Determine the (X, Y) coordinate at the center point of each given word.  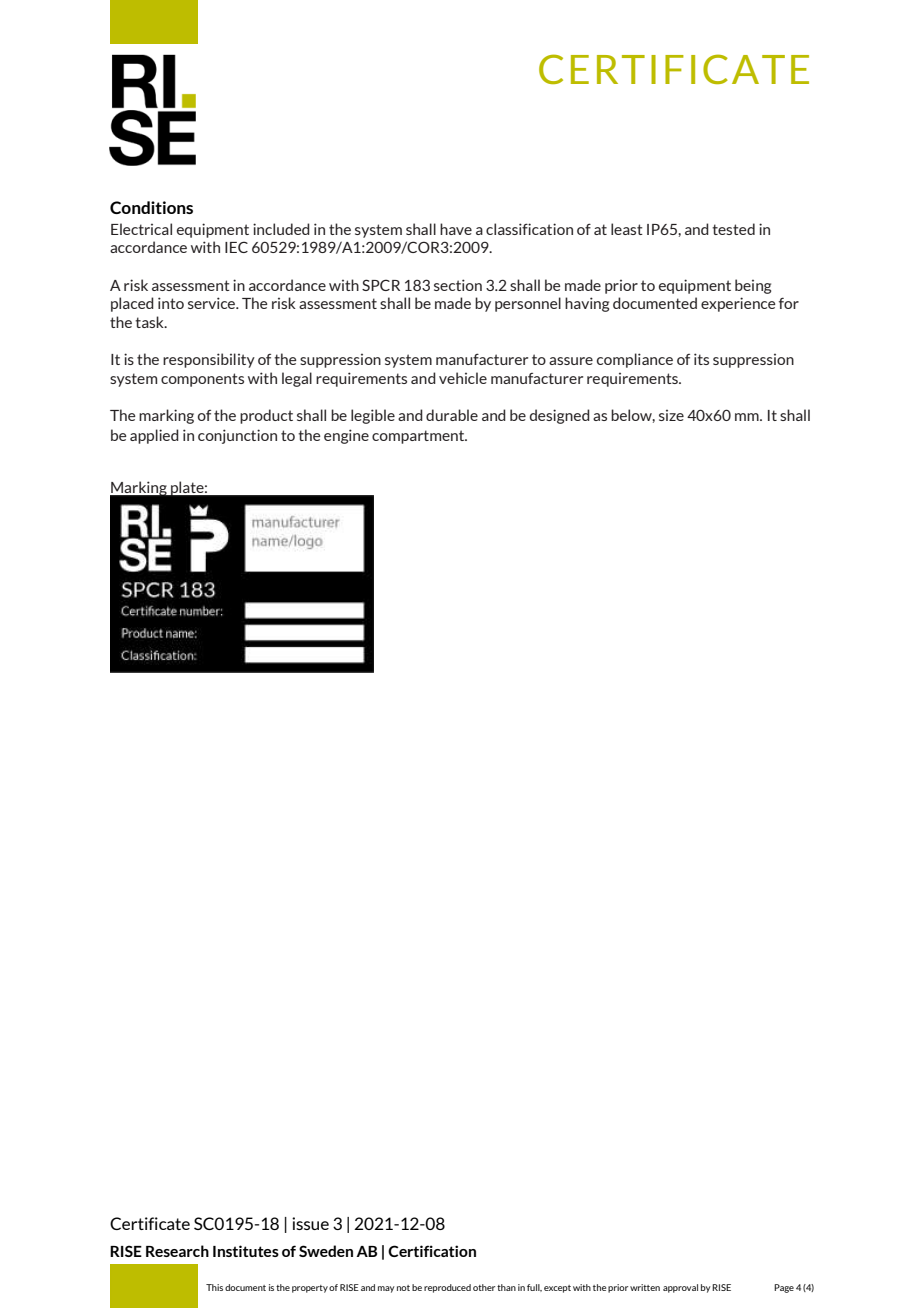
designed (560, 416)
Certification (432, 1251)
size (671, 415)
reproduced (447, 1288)
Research (177, 1251)
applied (154, 436)
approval (680, 1288)
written (645, 1287)
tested (733, 229)
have (456, 229)
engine (346, 436)
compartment (419, 437)
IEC (236, 247)
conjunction (237, 436)
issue (310, 1223)
